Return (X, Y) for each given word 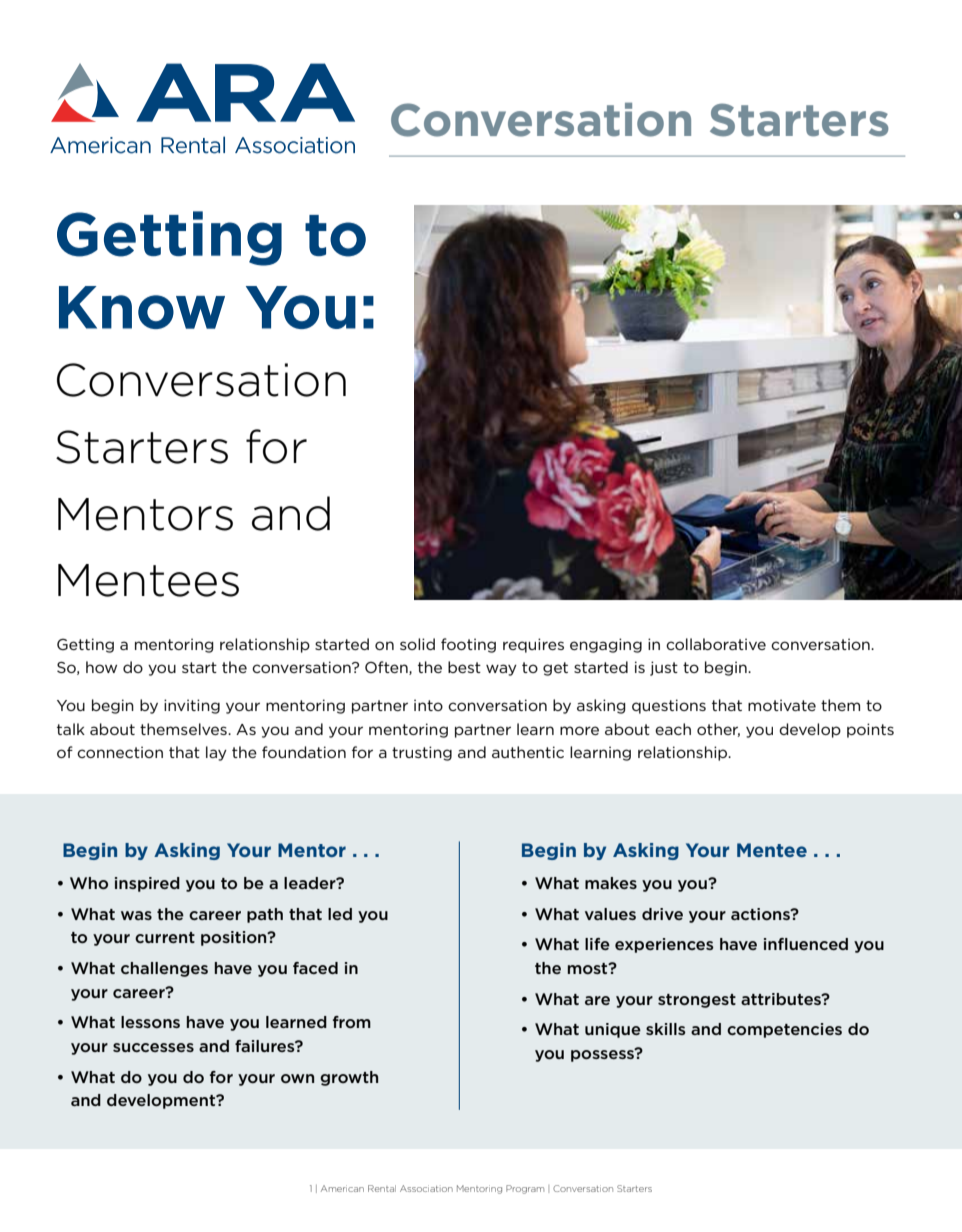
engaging (606, 645)
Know (142, 307)
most (589, 968)
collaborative (716, 644)
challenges (164, 969)
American (342, 1188)
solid (417, 644)
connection (120, 752)
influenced (806, 944)
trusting (422, 753)
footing (468, 645)
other (718, 730)
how (101, 667)
